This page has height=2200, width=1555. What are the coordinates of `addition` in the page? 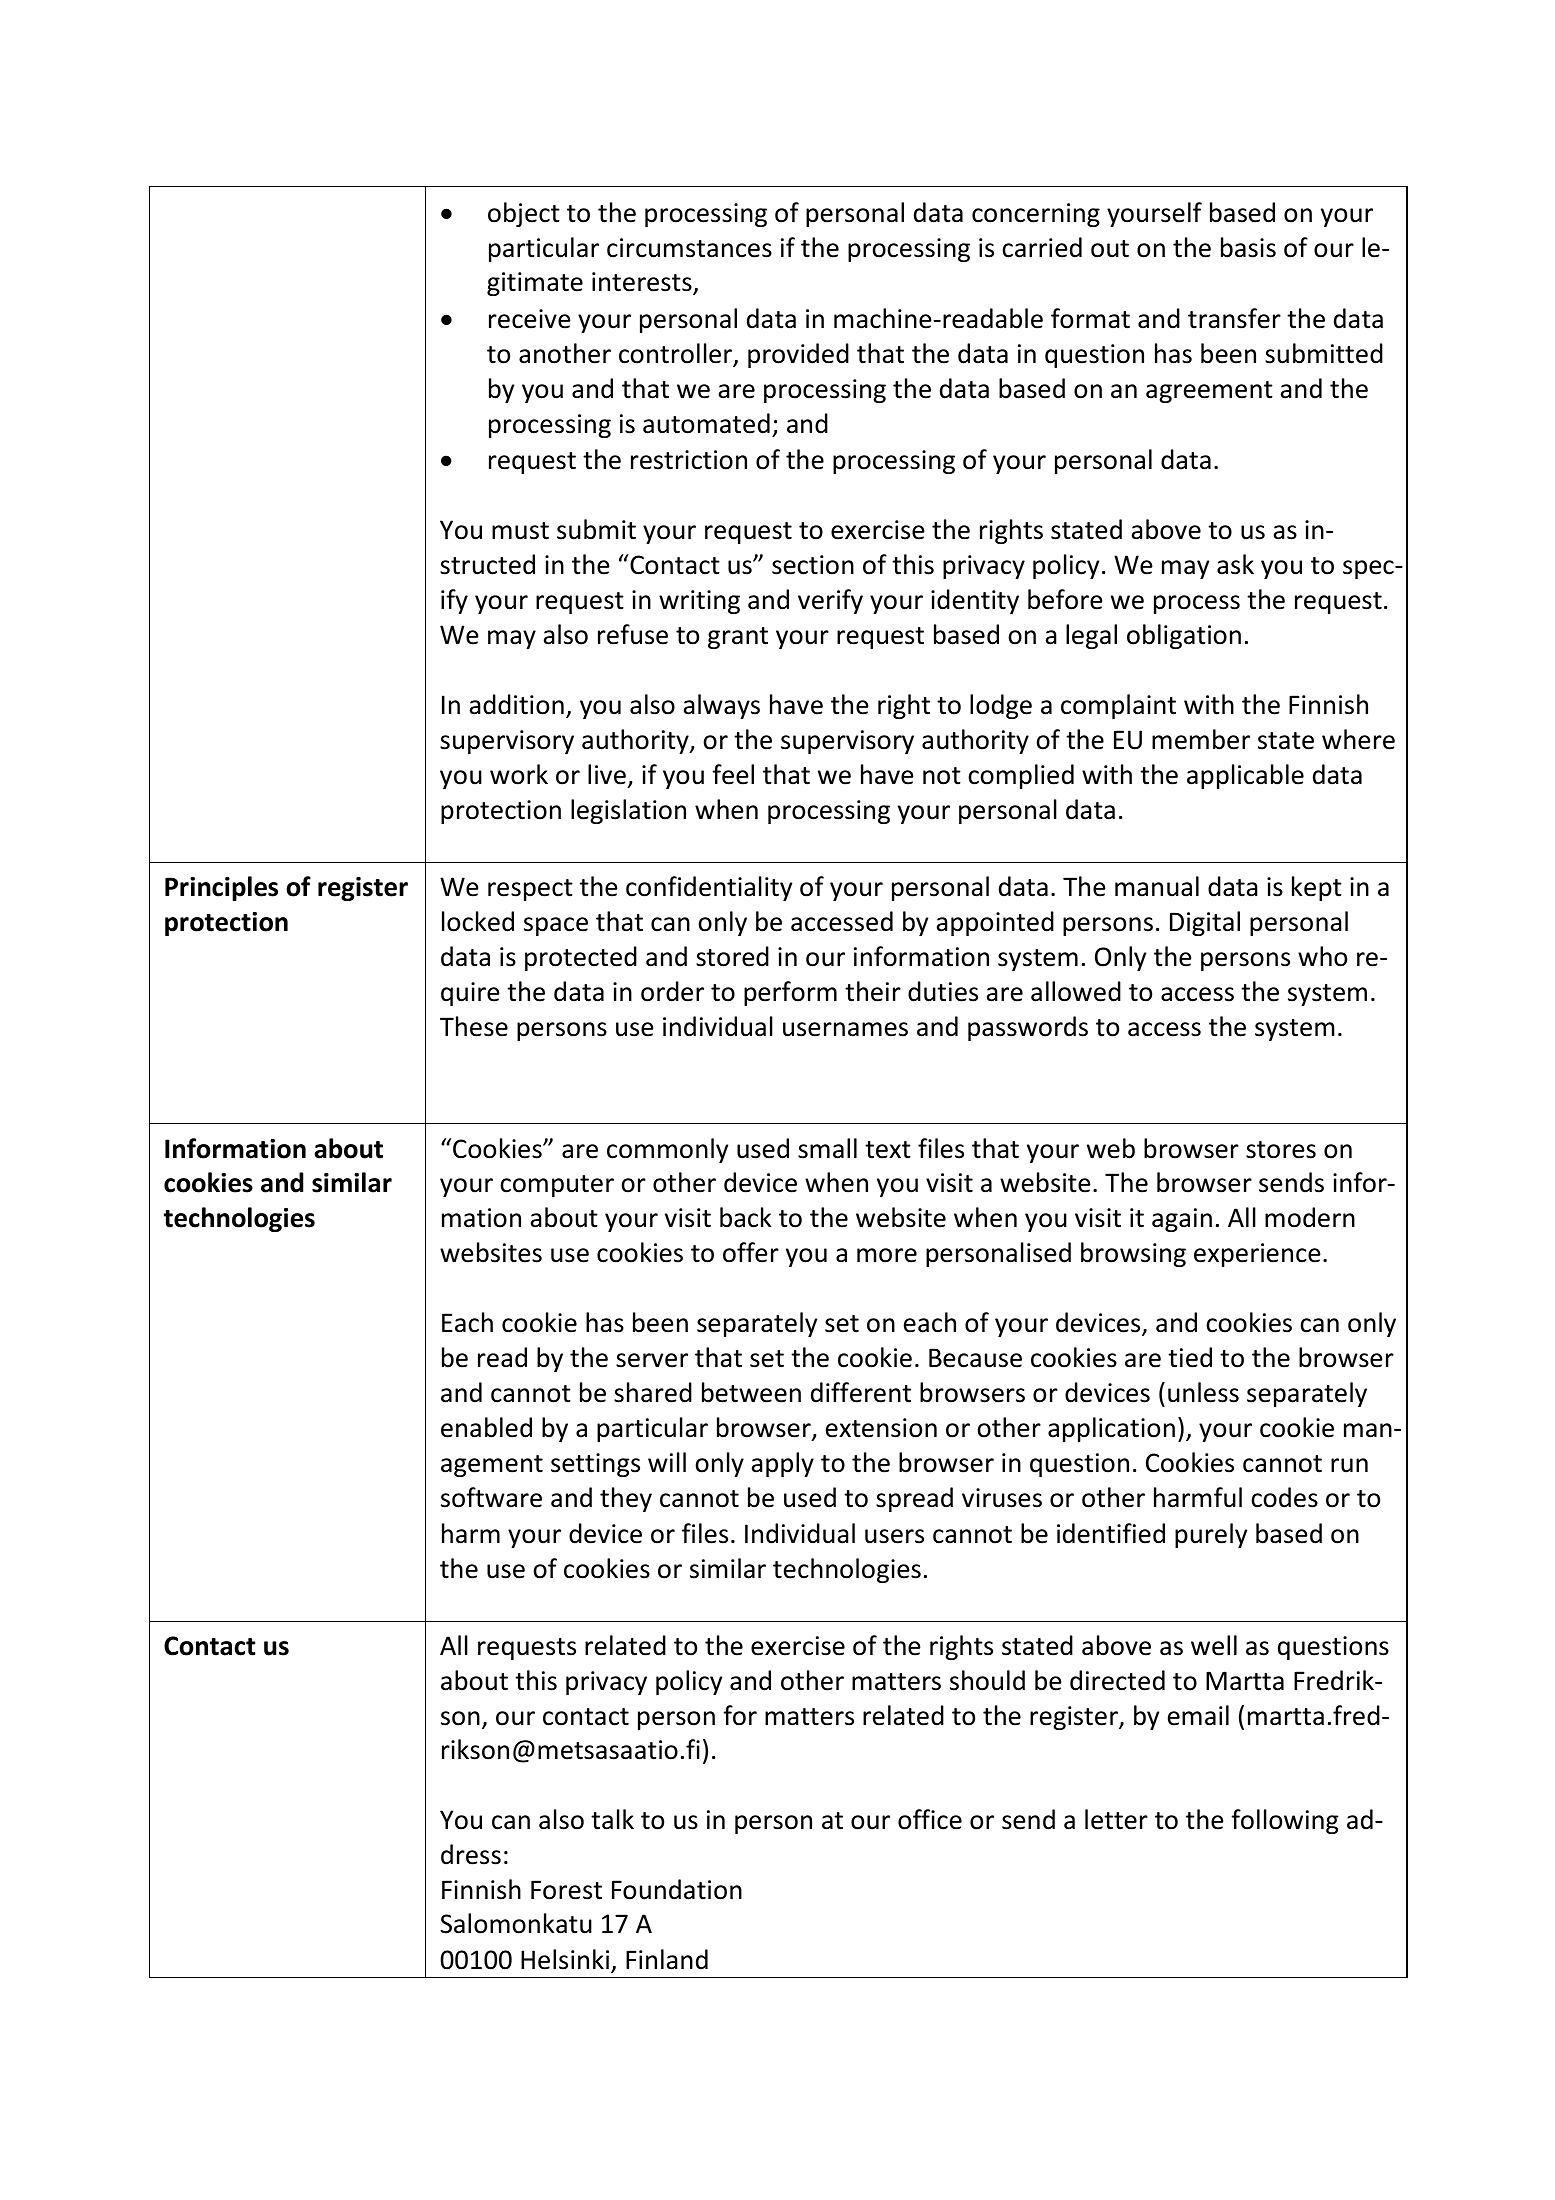 It's located at (517, 704).
